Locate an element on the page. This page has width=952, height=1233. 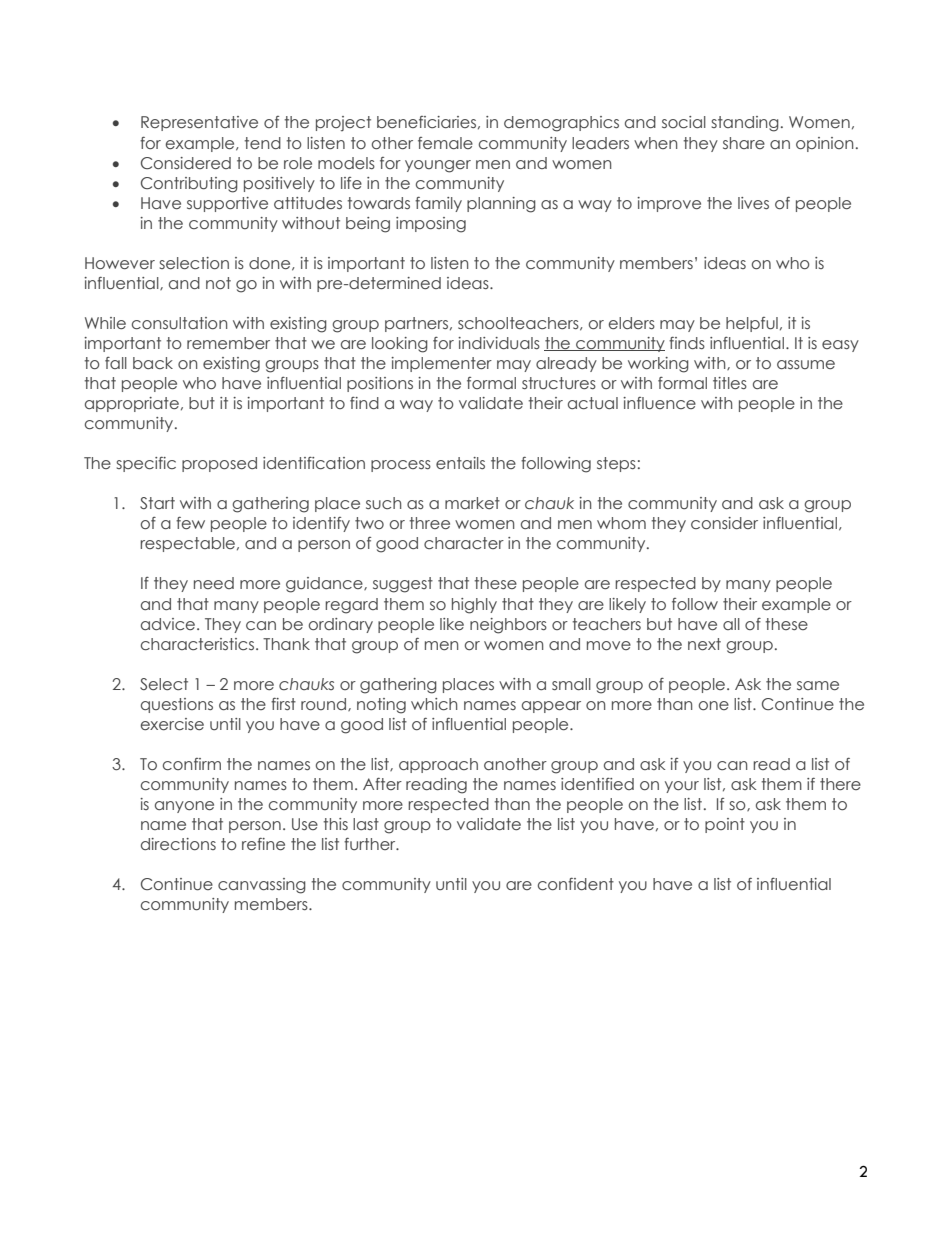
Representative is located at coordinates (199, 123).
